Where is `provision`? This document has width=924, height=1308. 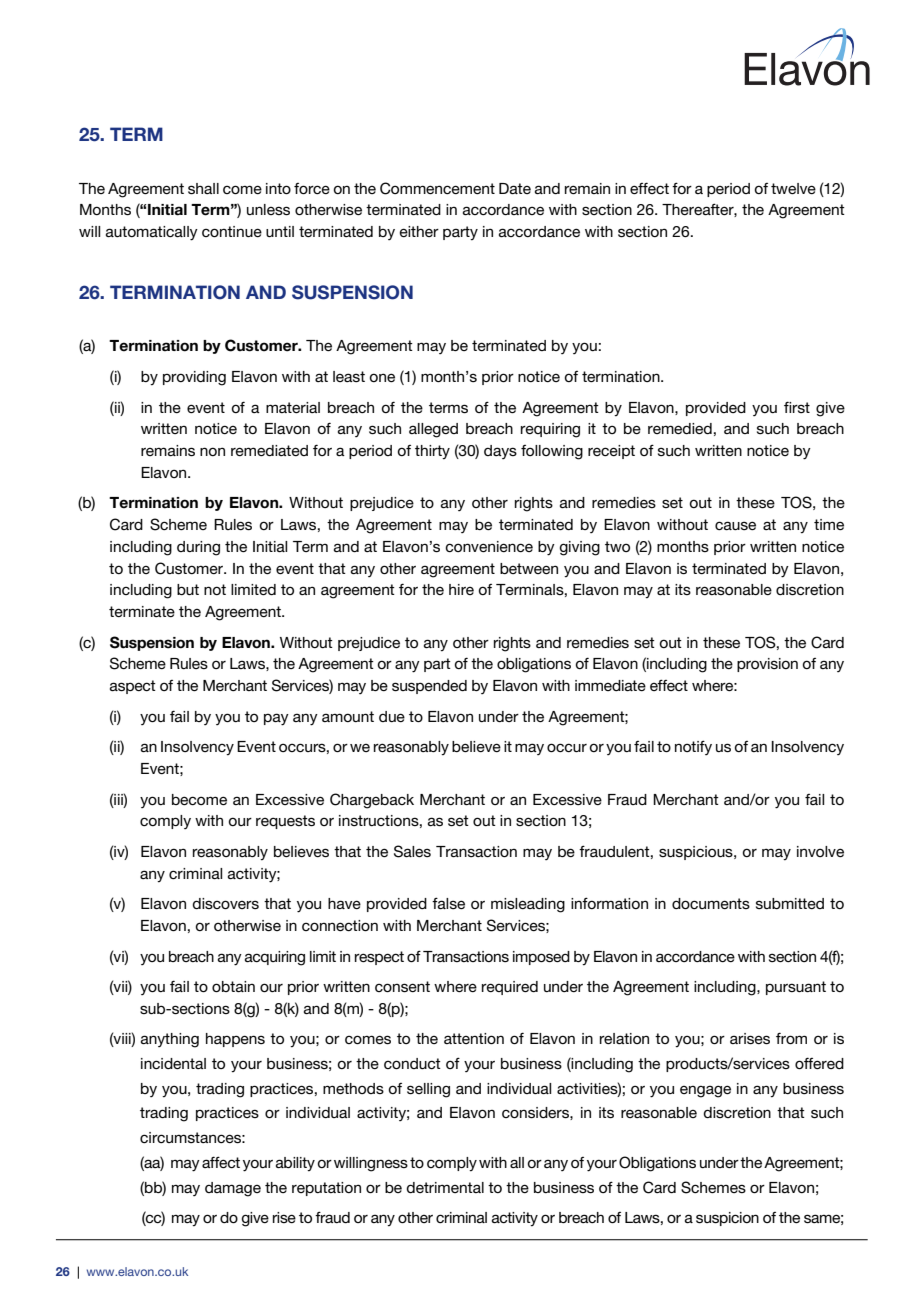
provision is located at coordinates (767, 665).
